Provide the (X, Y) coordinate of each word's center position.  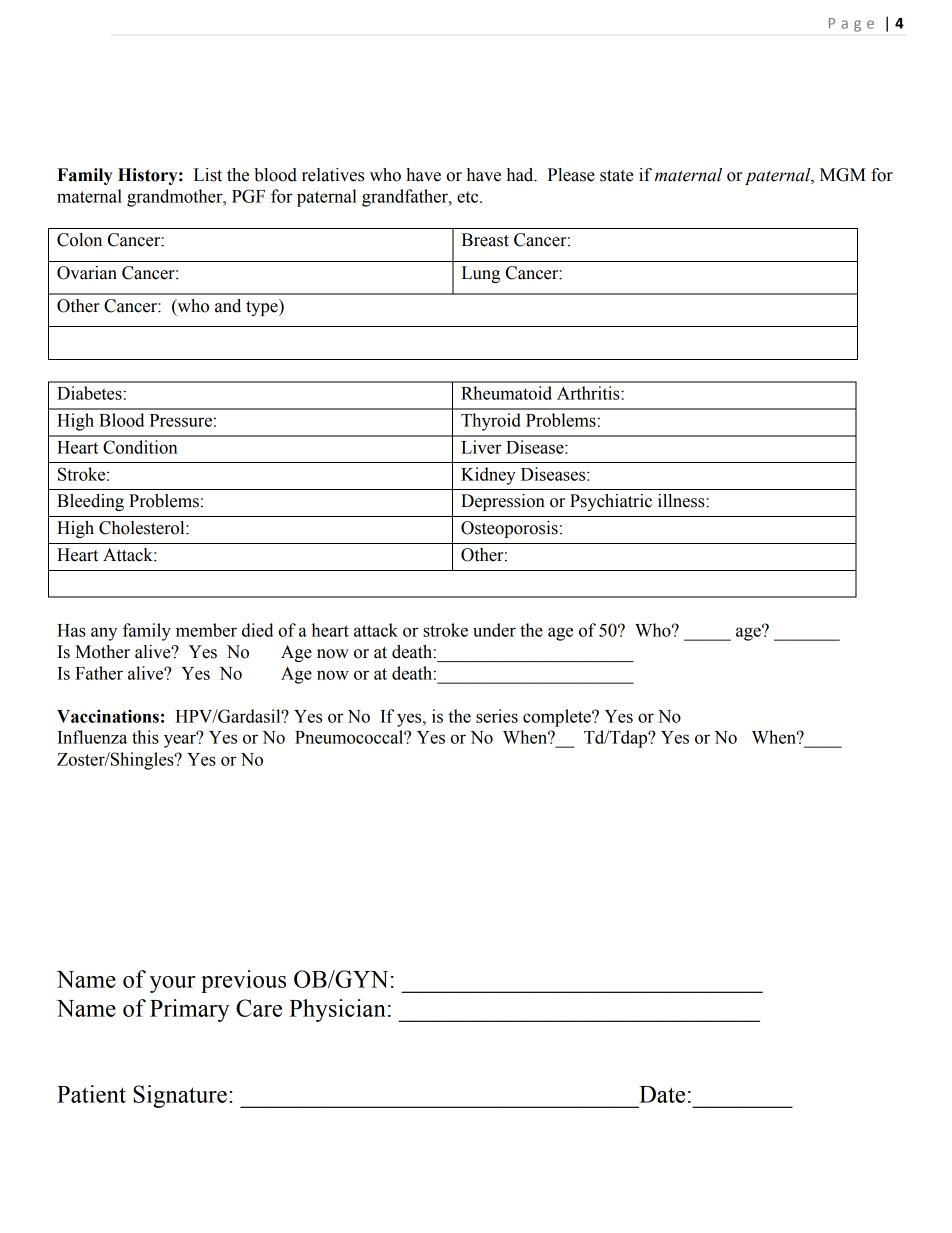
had (521, 175)
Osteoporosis (509, 529)
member (206, 630)
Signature (180, 1096)
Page (851, 25)
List (208, 175)
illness (682, 501)
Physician (337, 1010)
